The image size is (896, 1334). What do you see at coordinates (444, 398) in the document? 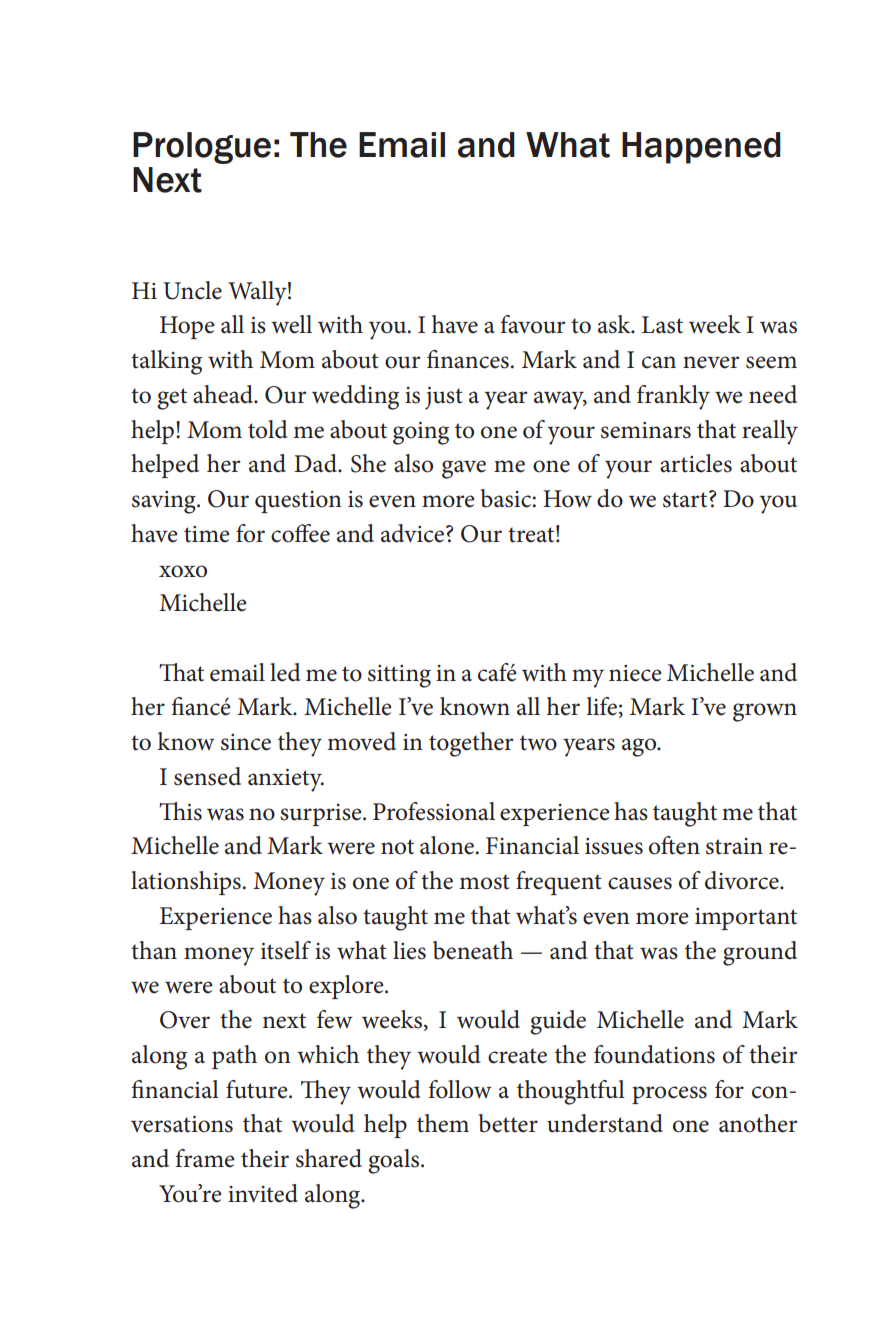
I see `just` at bounding box center [444, 398].
